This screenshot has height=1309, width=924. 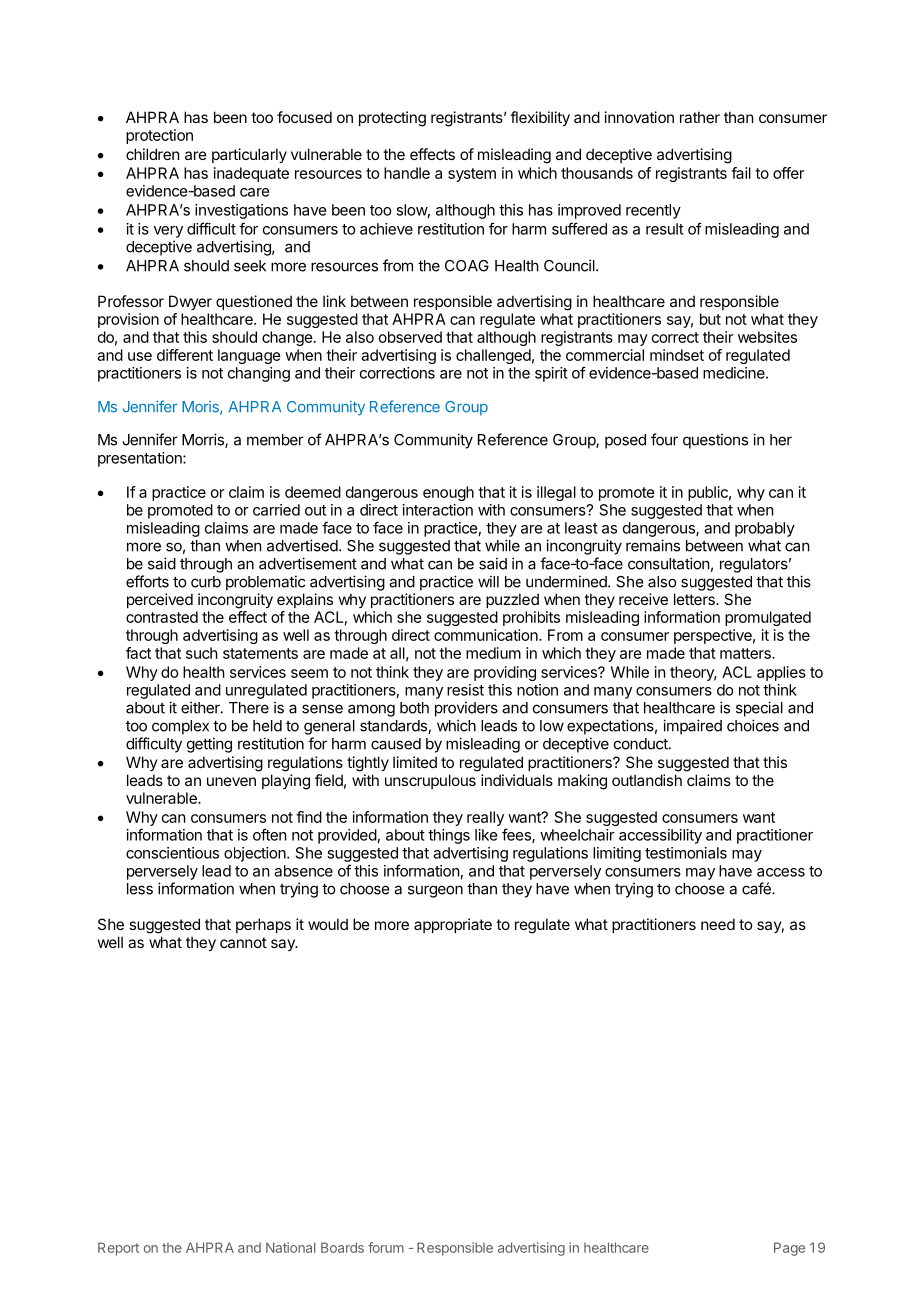 What do you see at coordinates (448, 493) in the screenshot?
I see `enough` at bounding box center [448, 493].
